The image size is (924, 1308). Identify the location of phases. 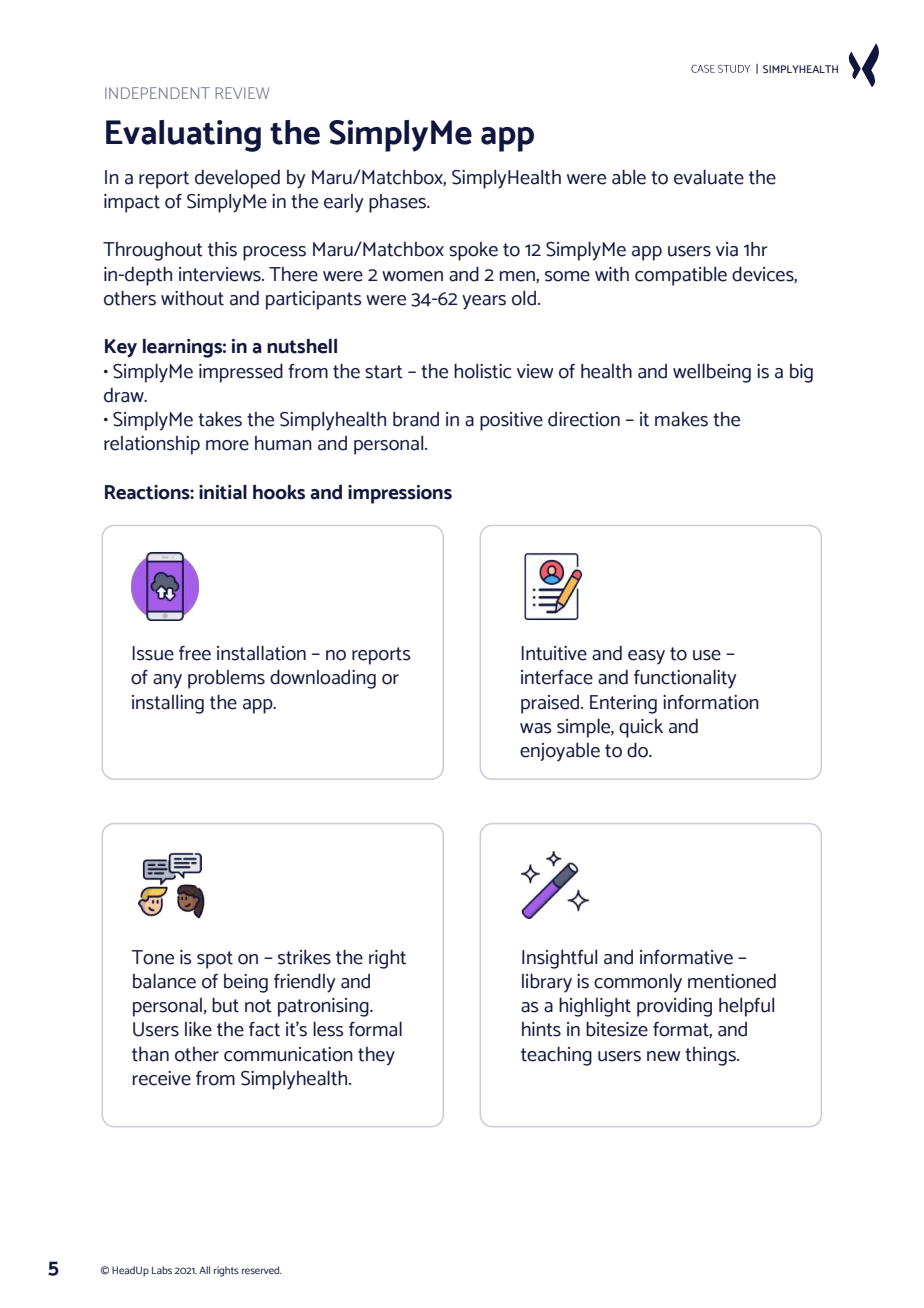
(399, 203).
